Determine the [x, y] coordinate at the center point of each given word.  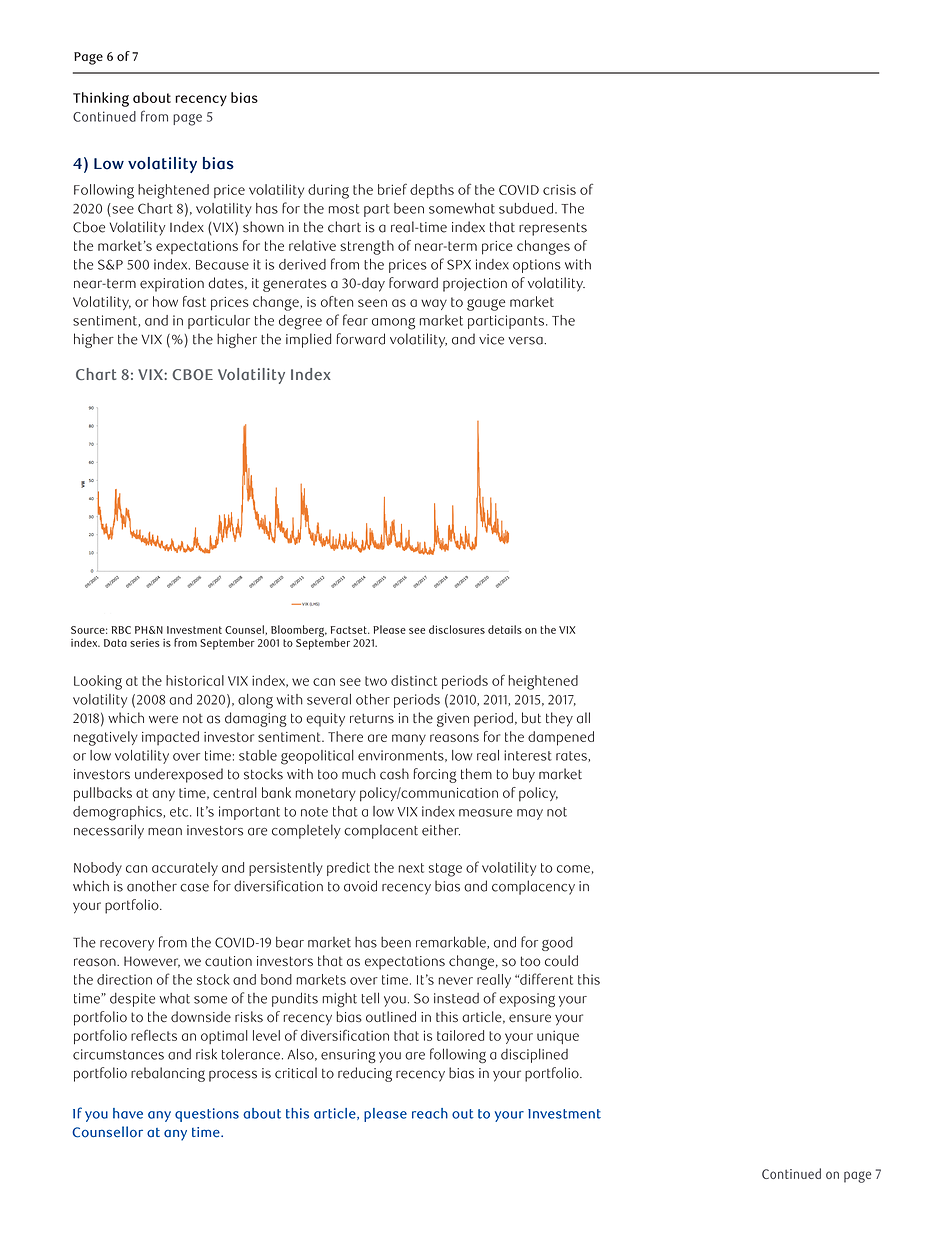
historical [195, 680]
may [530, 814]
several [329, 699]
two [376, 681]
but [531, 718]
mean [165, 832]
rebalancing [168, 1074]
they [559, 719]
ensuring [348, 1056]
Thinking [101, 99]
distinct [414, 680]
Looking [98, 682]
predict [348, 869]
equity [325, 720]
